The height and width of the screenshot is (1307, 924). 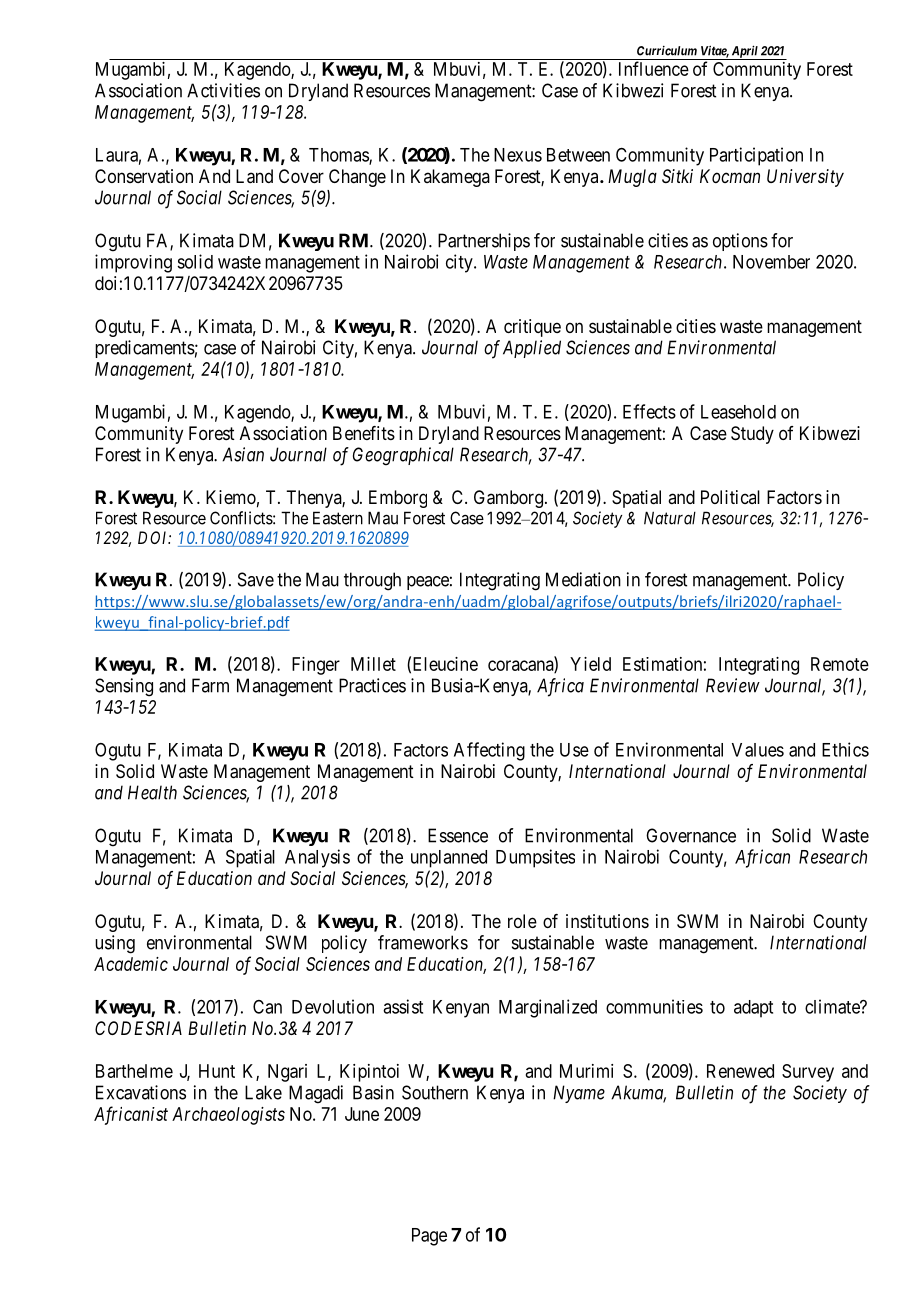 What do you see at coordinates (223, 90) in the screenshot?
I see `Activities` at bounding box center [223, 90].
